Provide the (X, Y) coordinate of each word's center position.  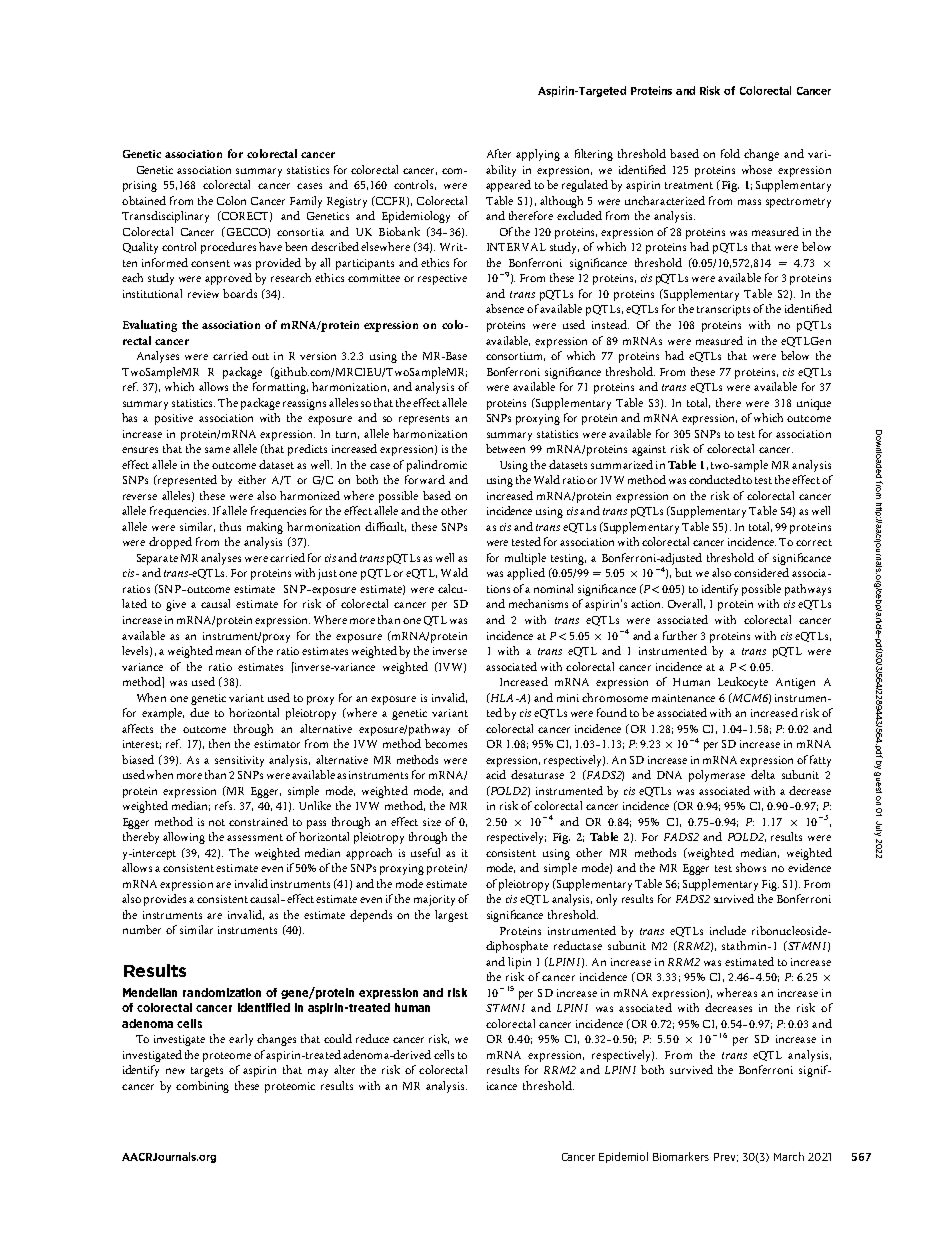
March (789, 1156)
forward (425, 479)
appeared (508, 186)
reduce (372, 1038)
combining (202, 1087)
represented (186, 481)
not (217, 822)
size (432, 822)
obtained (144, 200)
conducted (715, 479)
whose (757, 169)
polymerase (717, 776)
